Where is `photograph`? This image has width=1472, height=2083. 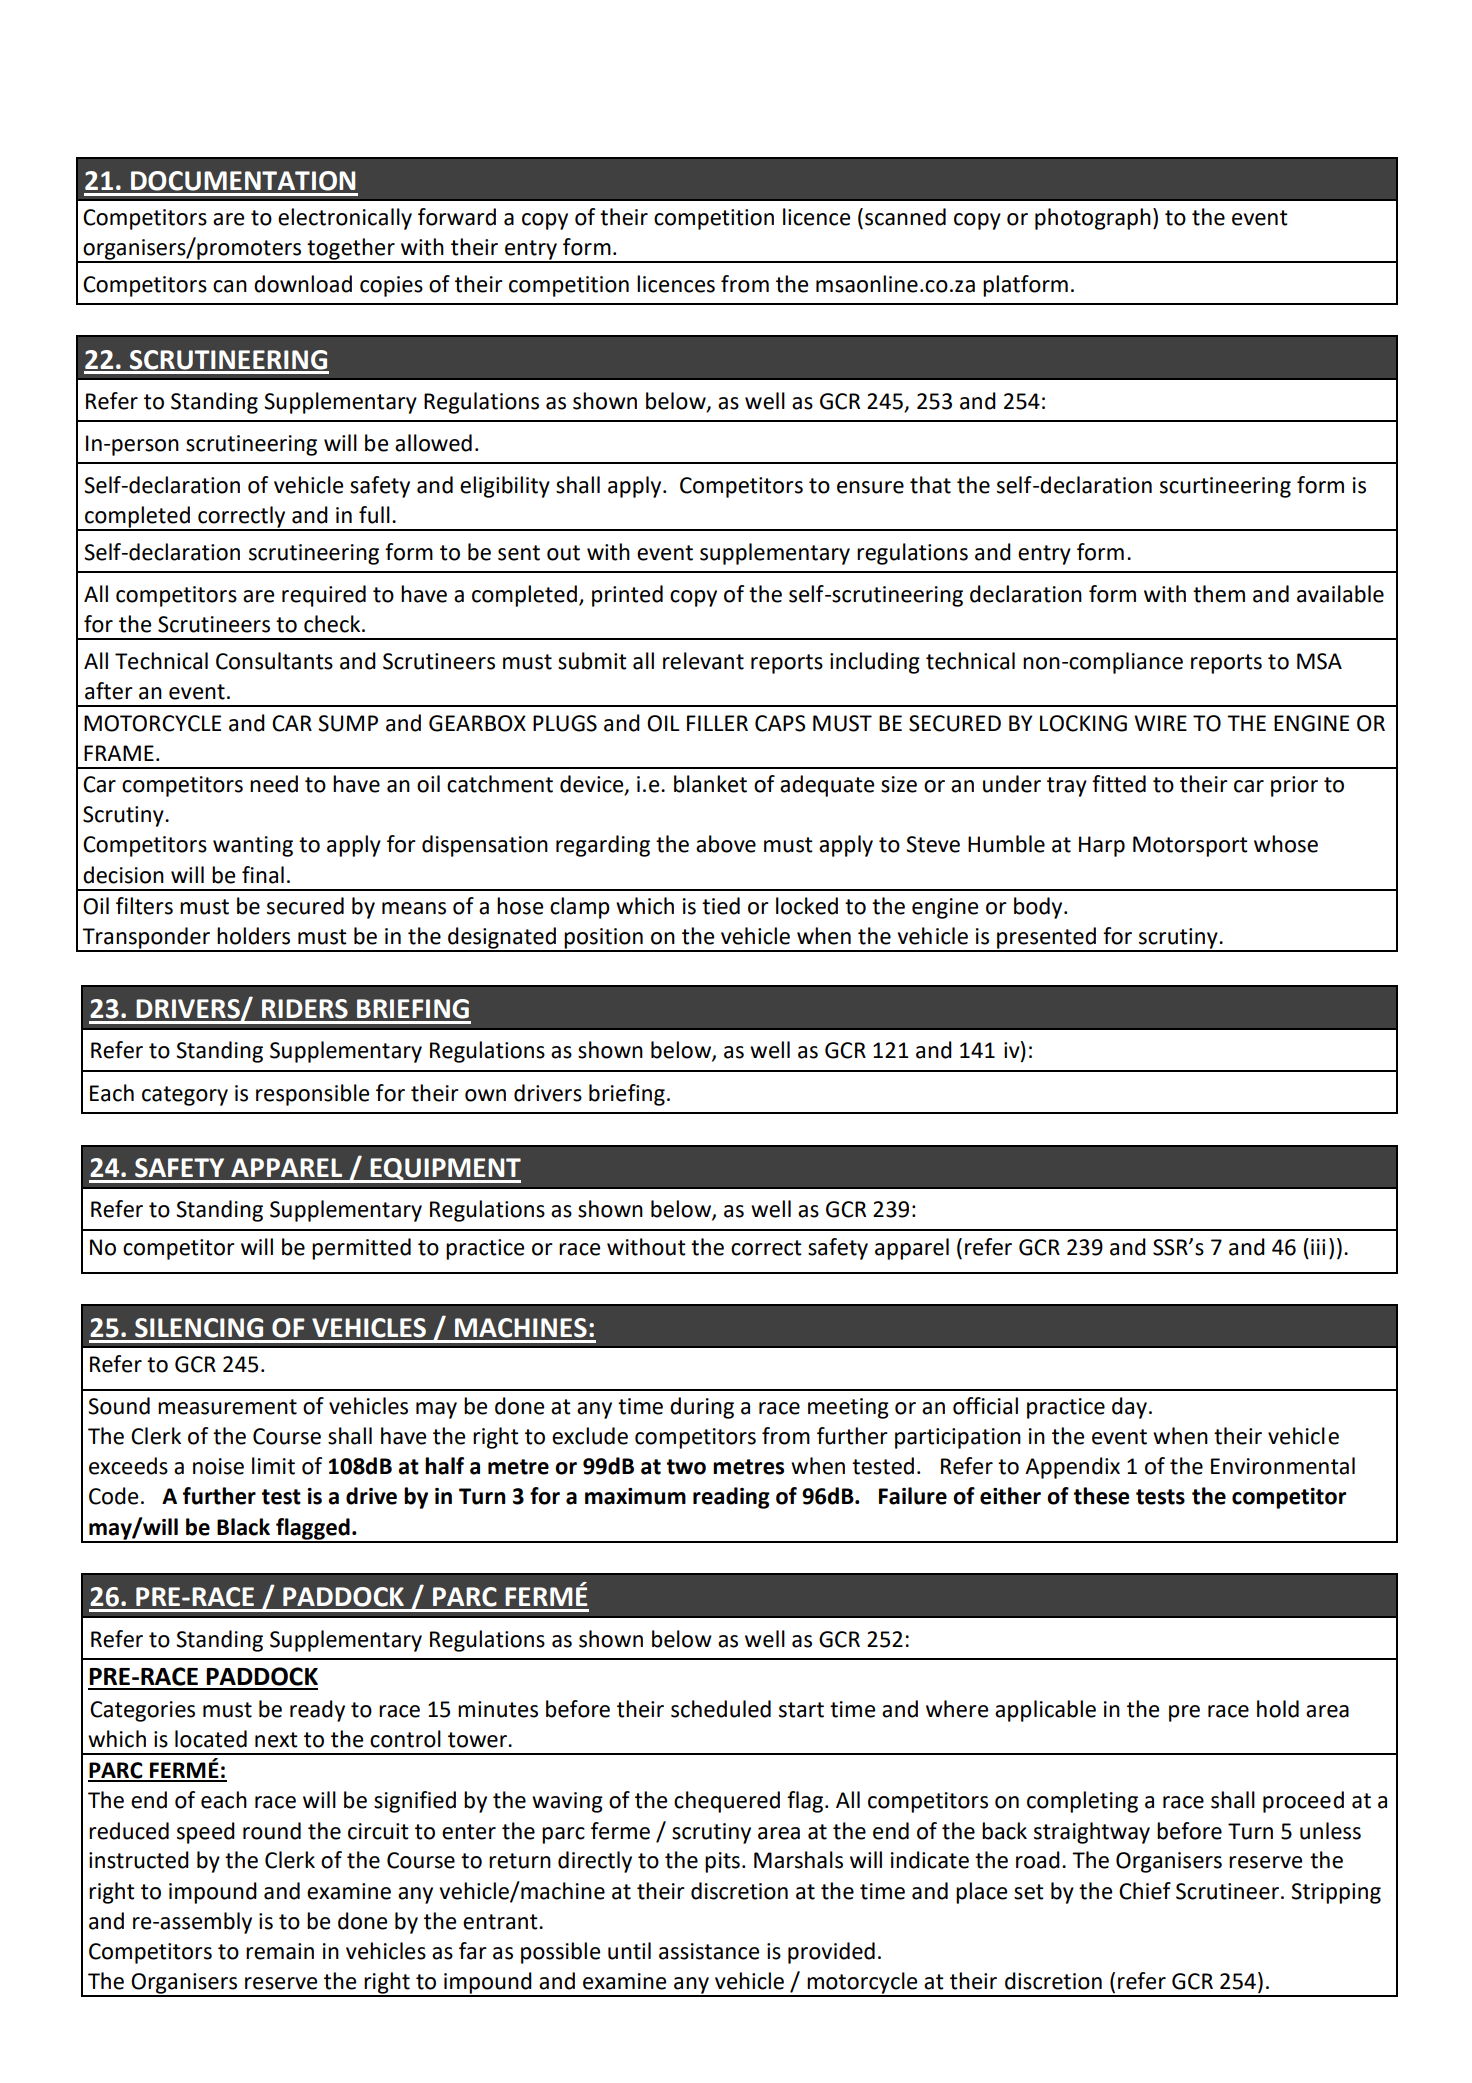 photograph is located at coordinates (1093, 219).
